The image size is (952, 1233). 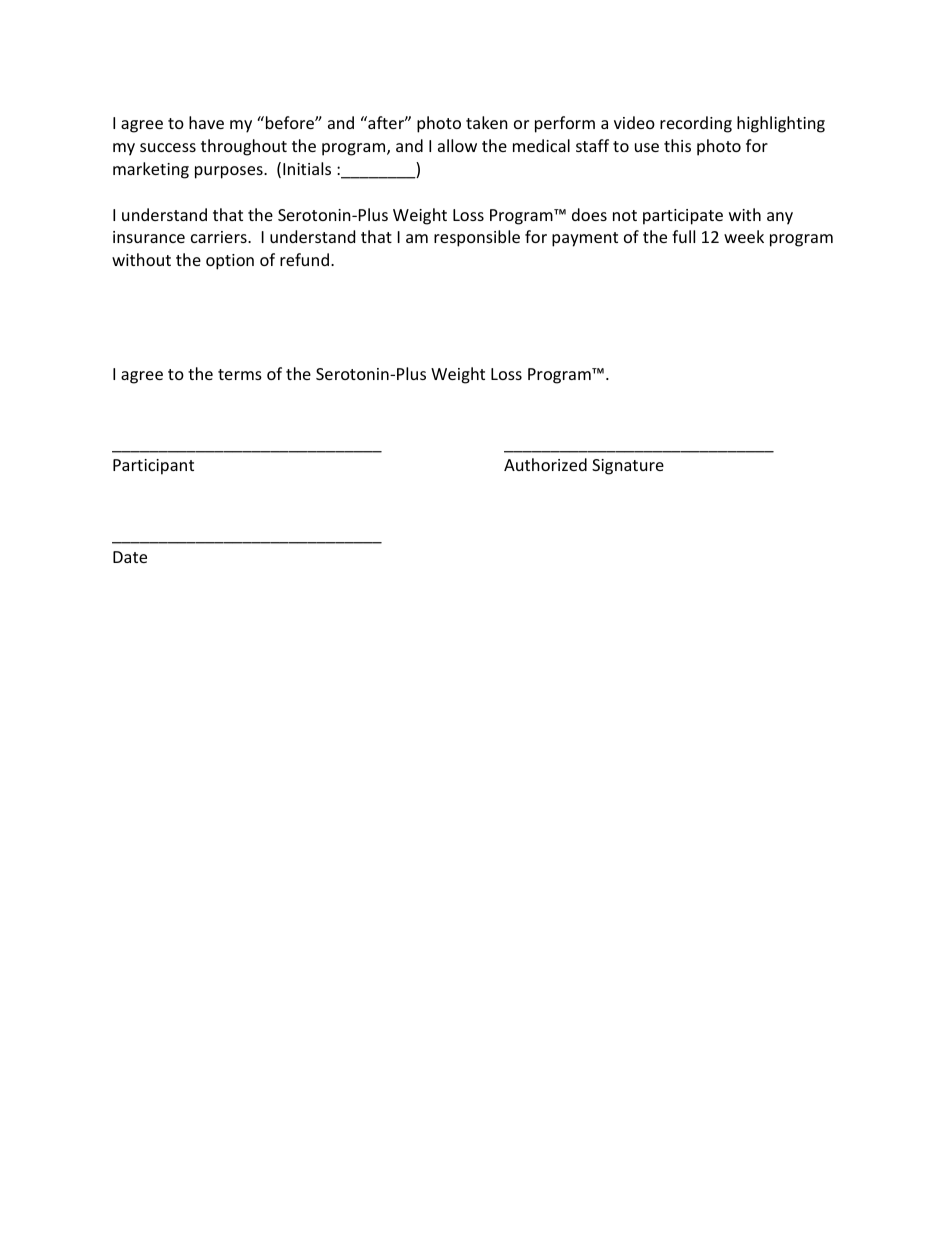 What do you see at coordinates (545, 464) in the screenshot?
I see `Authorized` at bounding box center [545, 464].
